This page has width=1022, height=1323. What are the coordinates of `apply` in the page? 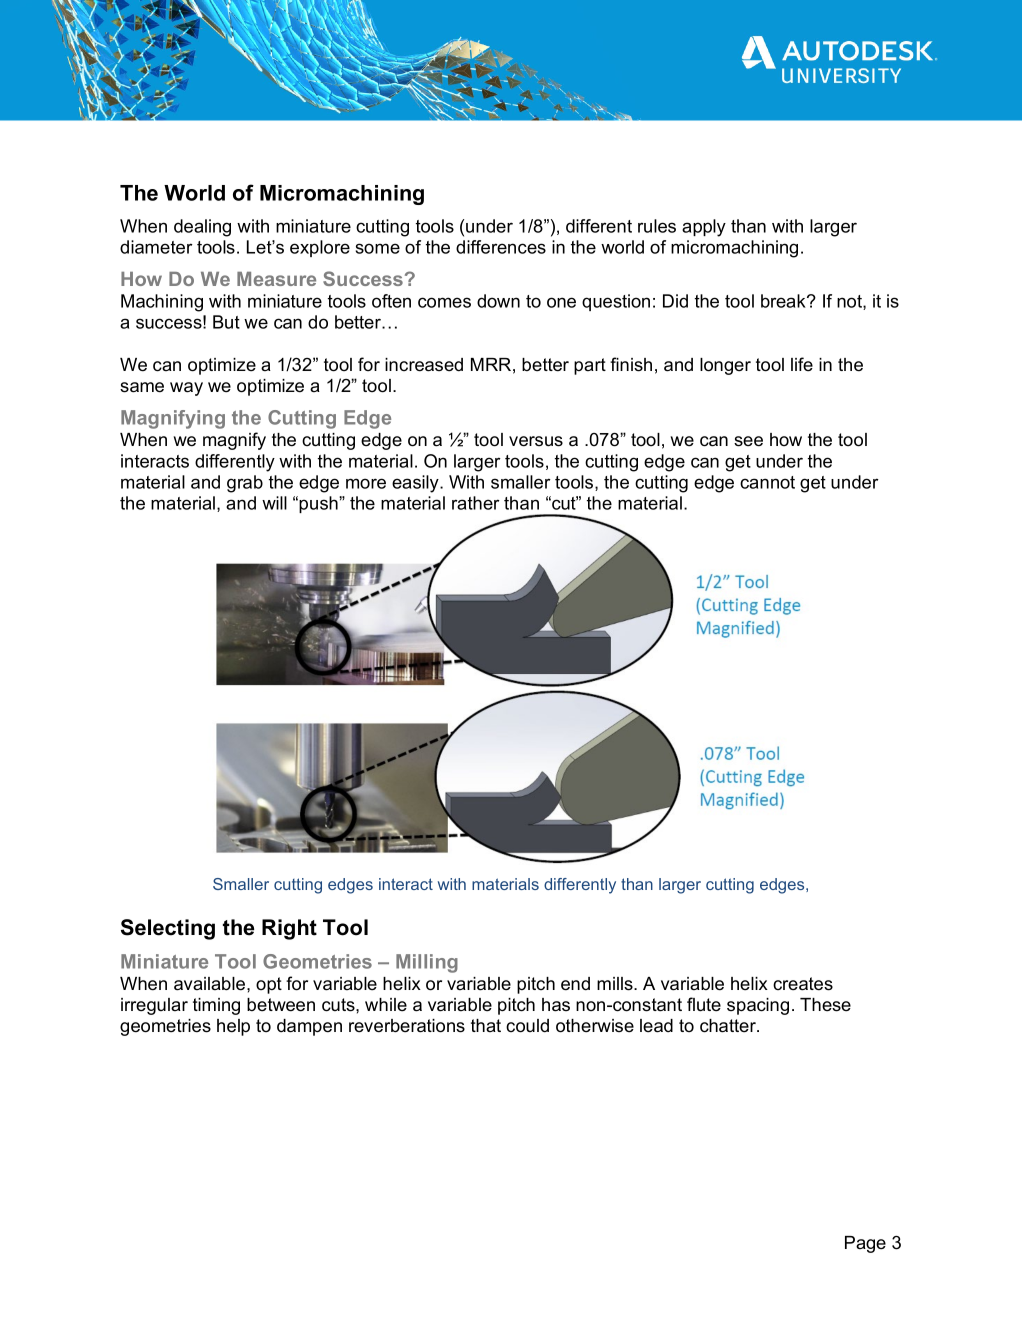 It's located at (704, 228).
